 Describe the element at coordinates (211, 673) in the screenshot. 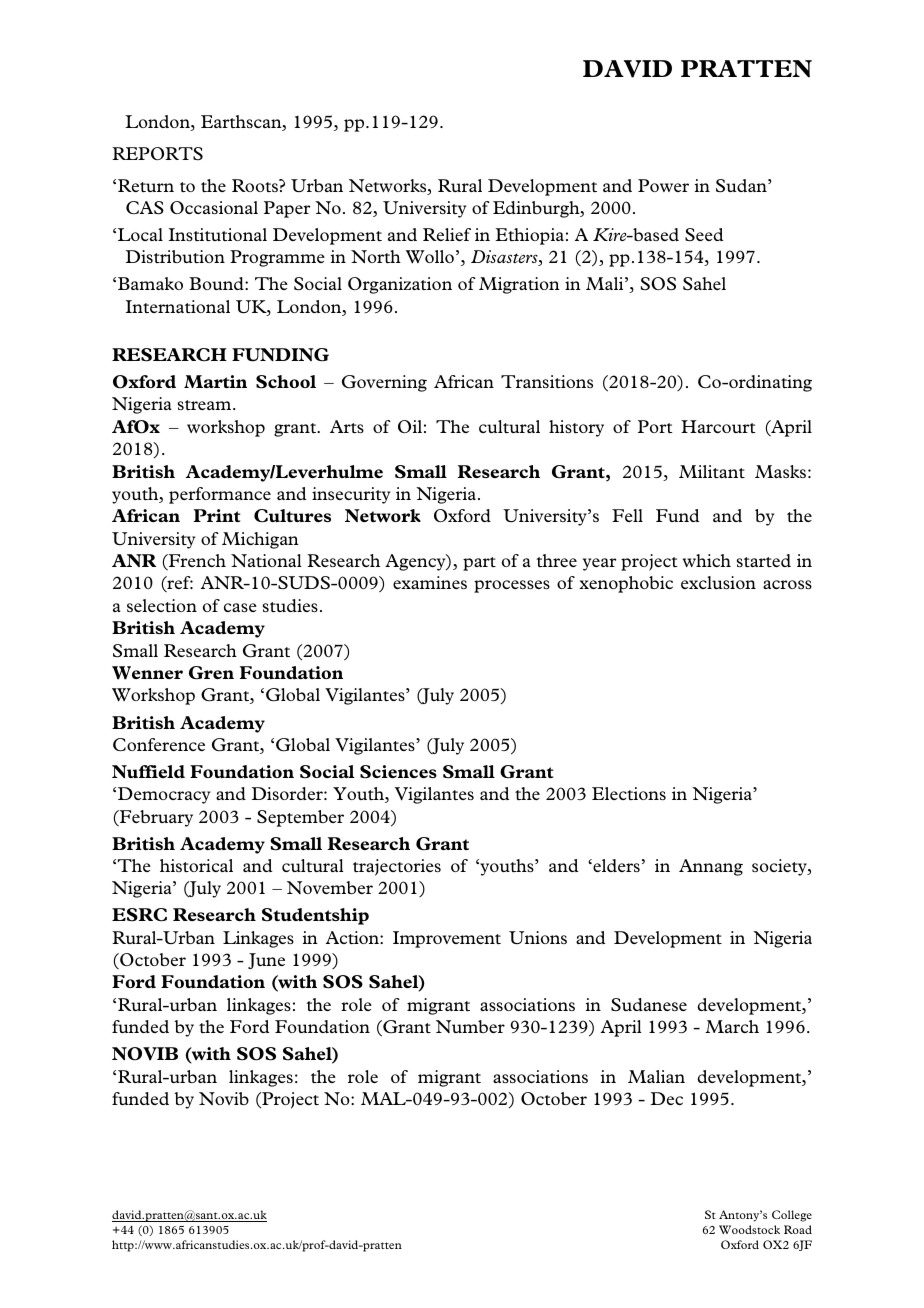

I see `Gren` at that location.
